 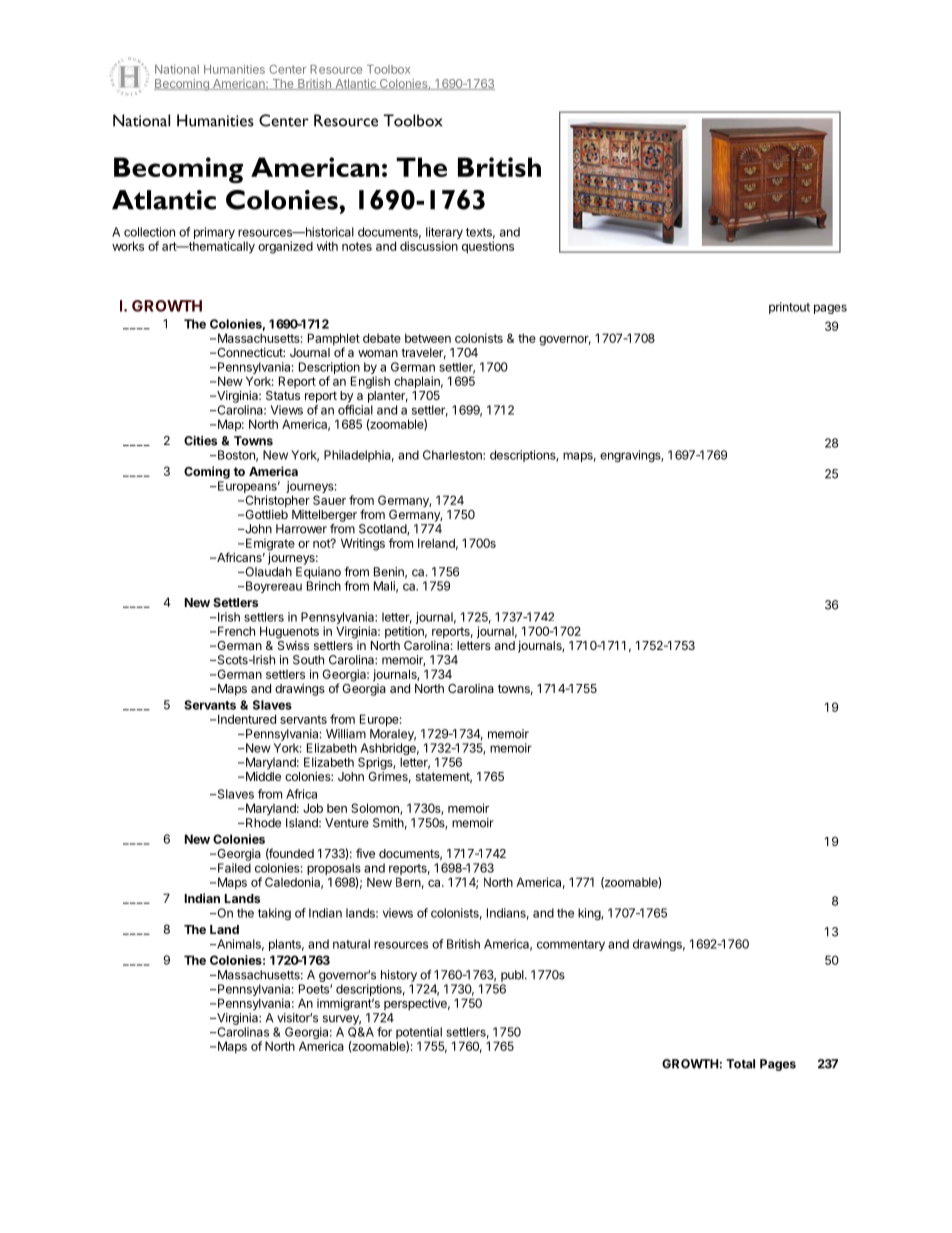 I want to click on Charleston, so click(x=453, y=455).
